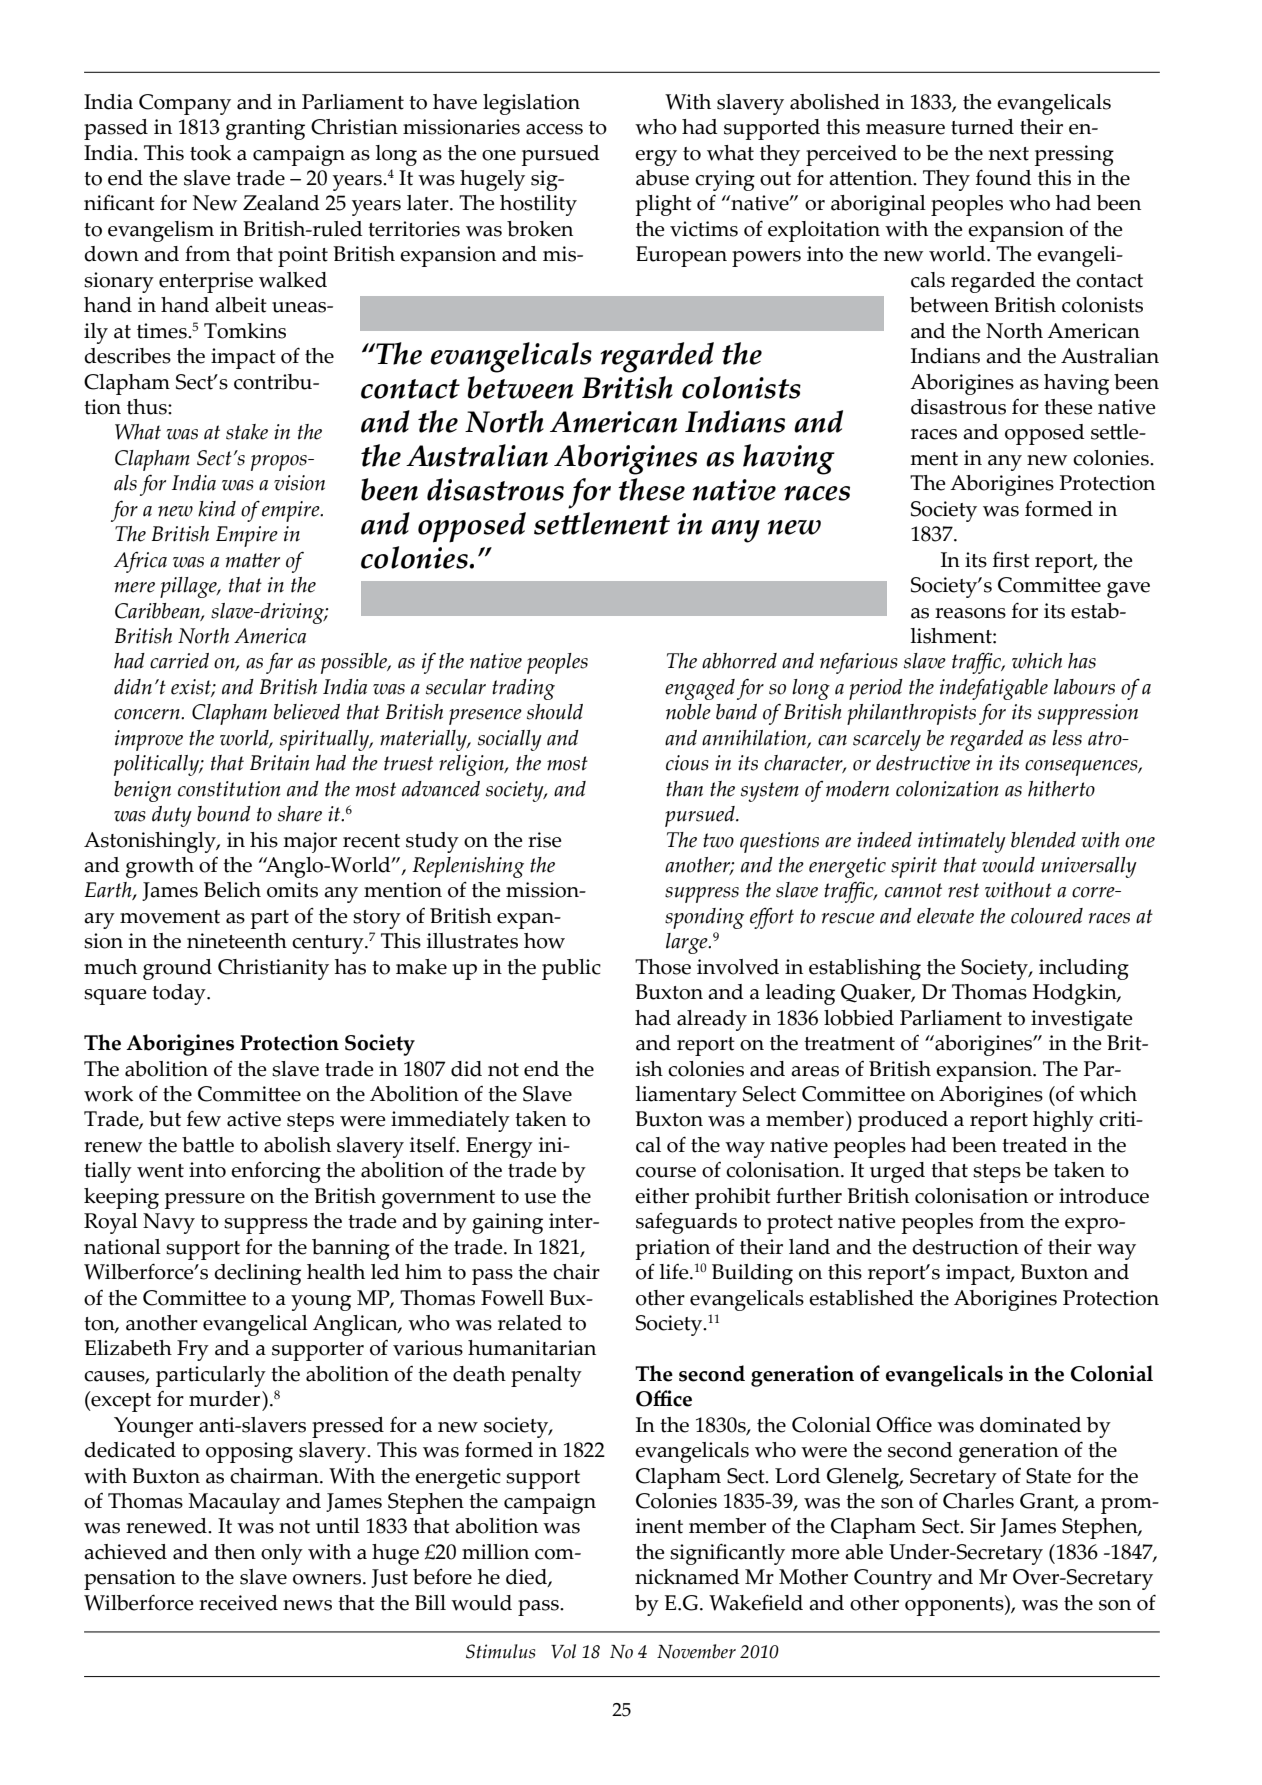 The height and width of the page is (1785, 1262). Describe the element at coordinates (662, 178) in the page. I see `abuse` at that location.
